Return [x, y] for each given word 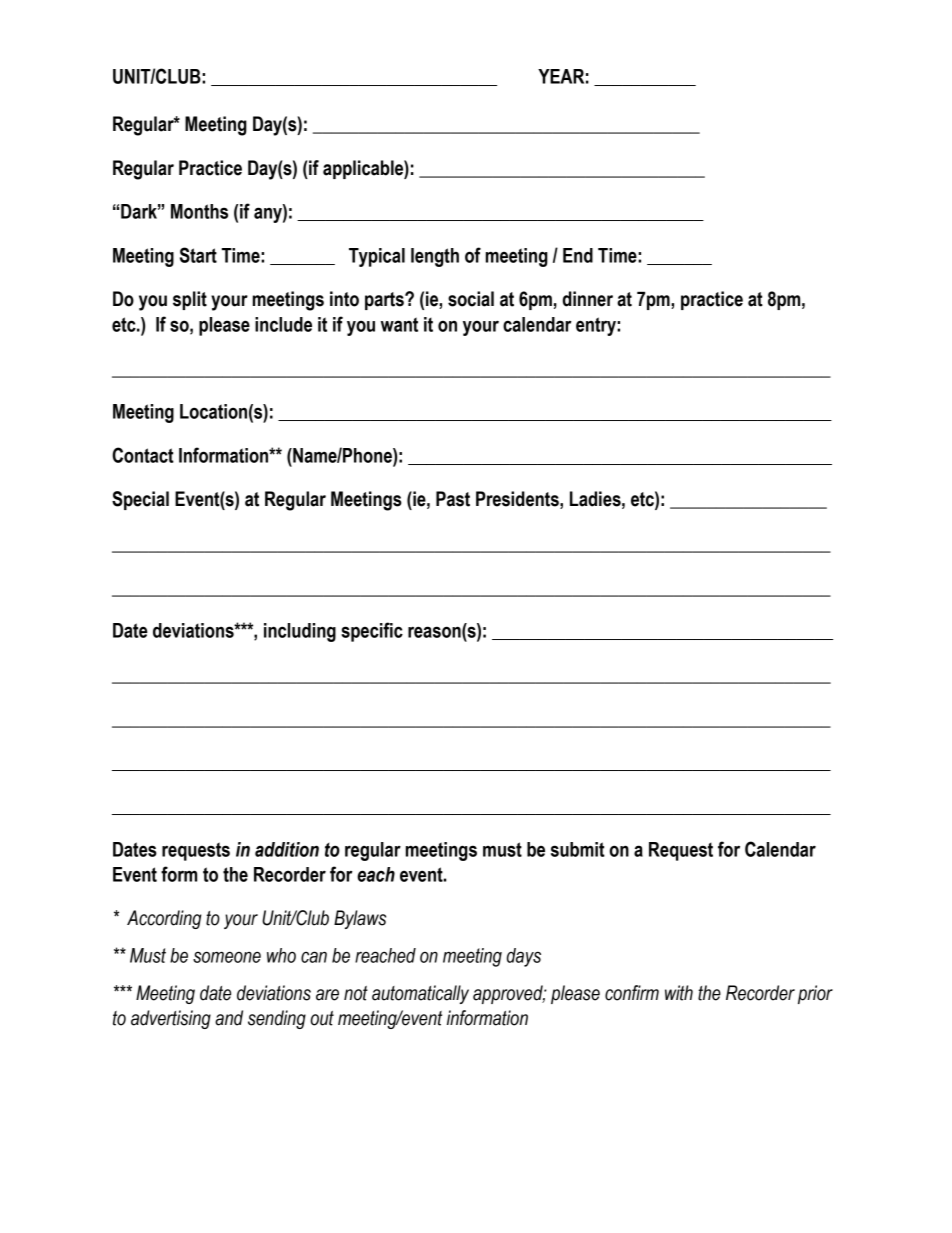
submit [578, 849]
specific [372, 632]
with [679, 993]
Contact [143, 455]
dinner [588, 299]
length [435, 257]
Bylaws [360, 919]
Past [453, 499]
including [300, 632]
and [229, 1018]
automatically [420, 994]
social [471, 299]
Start [198, 255]
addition [287, 849]
